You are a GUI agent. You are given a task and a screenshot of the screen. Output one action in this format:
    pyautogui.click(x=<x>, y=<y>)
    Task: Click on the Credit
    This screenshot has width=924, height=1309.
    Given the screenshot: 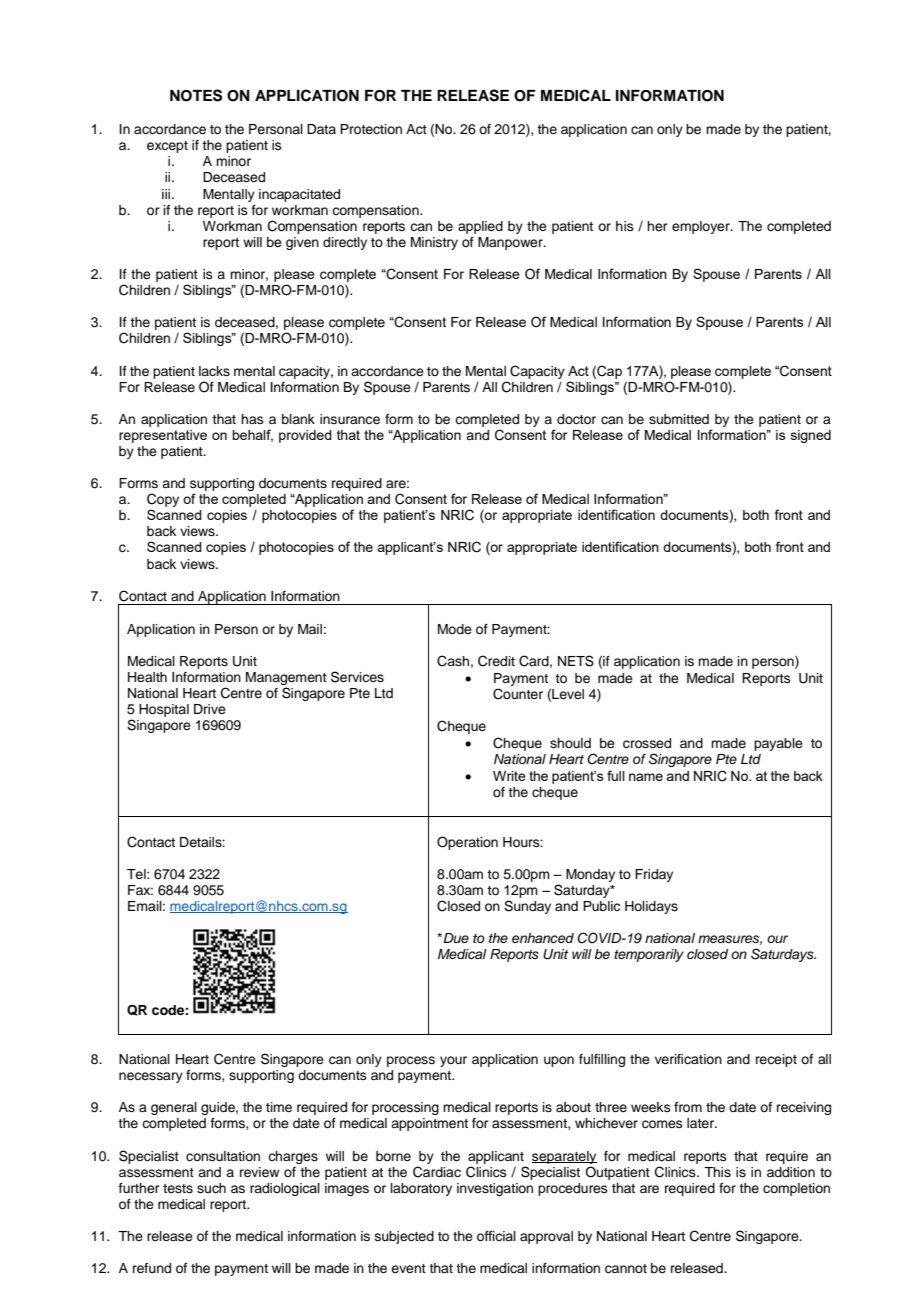 What is the action you would take?
    pyautogui.click(x=496, y=661)
